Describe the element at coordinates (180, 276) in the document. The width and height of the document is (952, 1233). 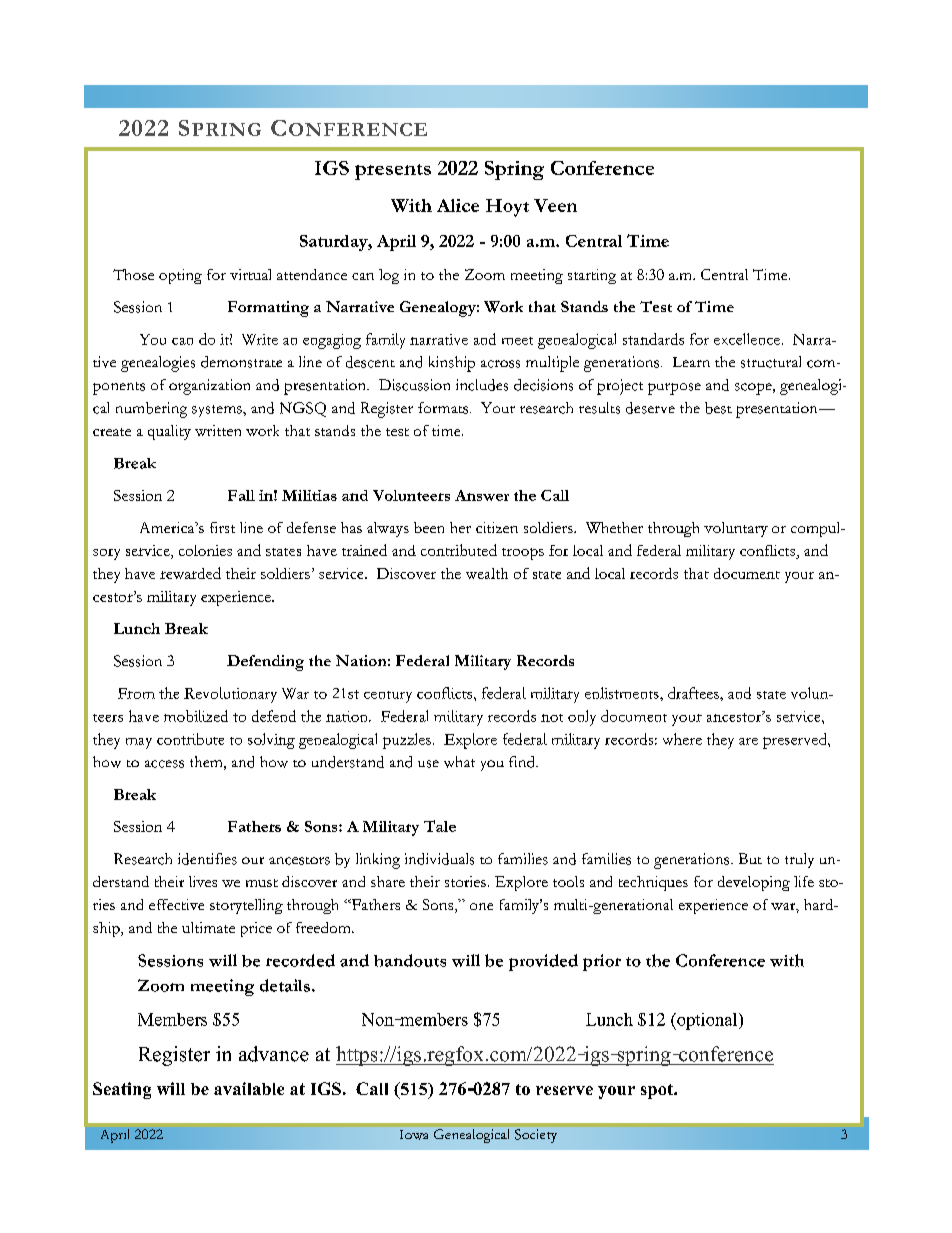
I see `opting` at that location.
